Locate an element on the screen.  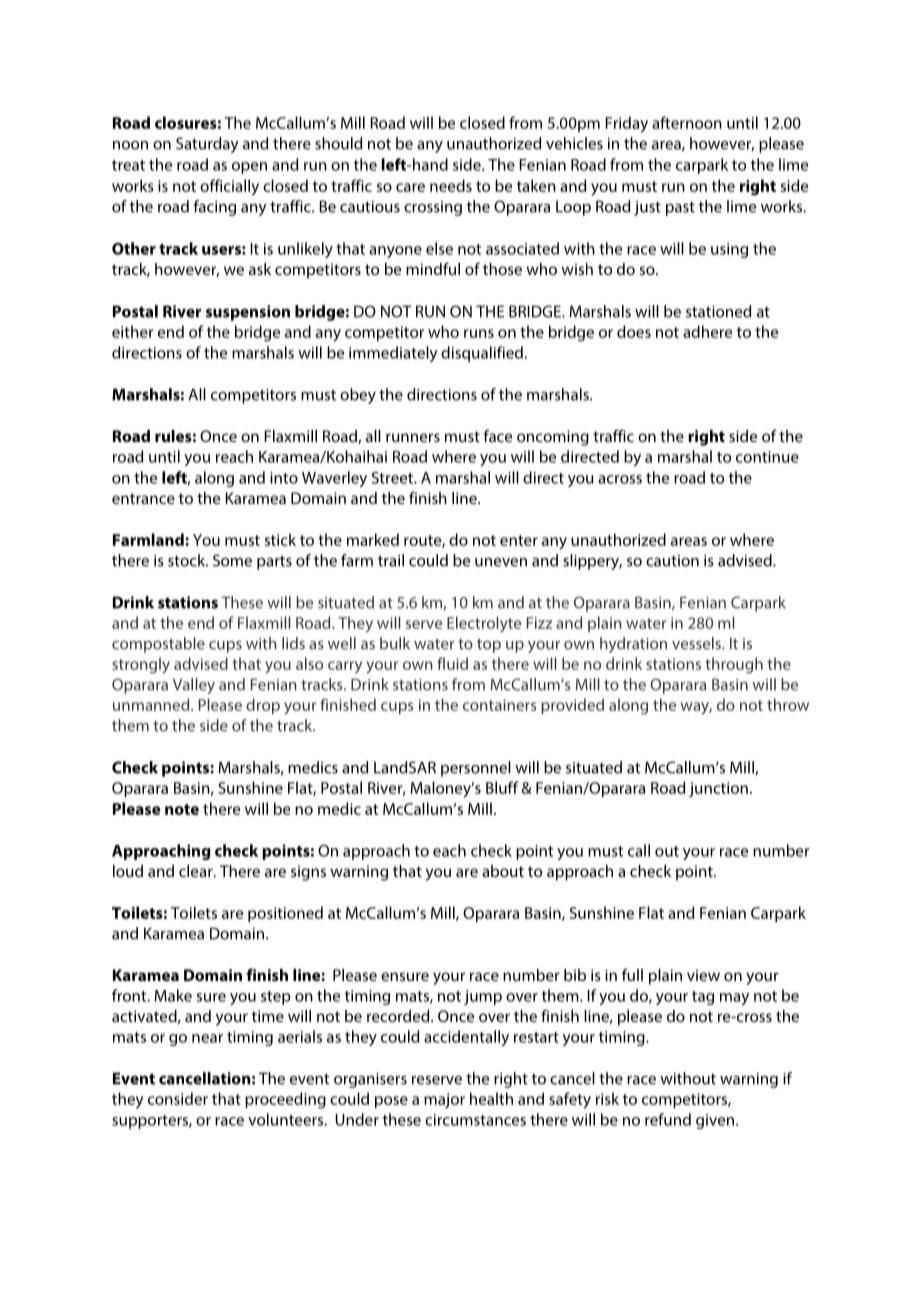
Saturday is located at coordinates (207, 145).
